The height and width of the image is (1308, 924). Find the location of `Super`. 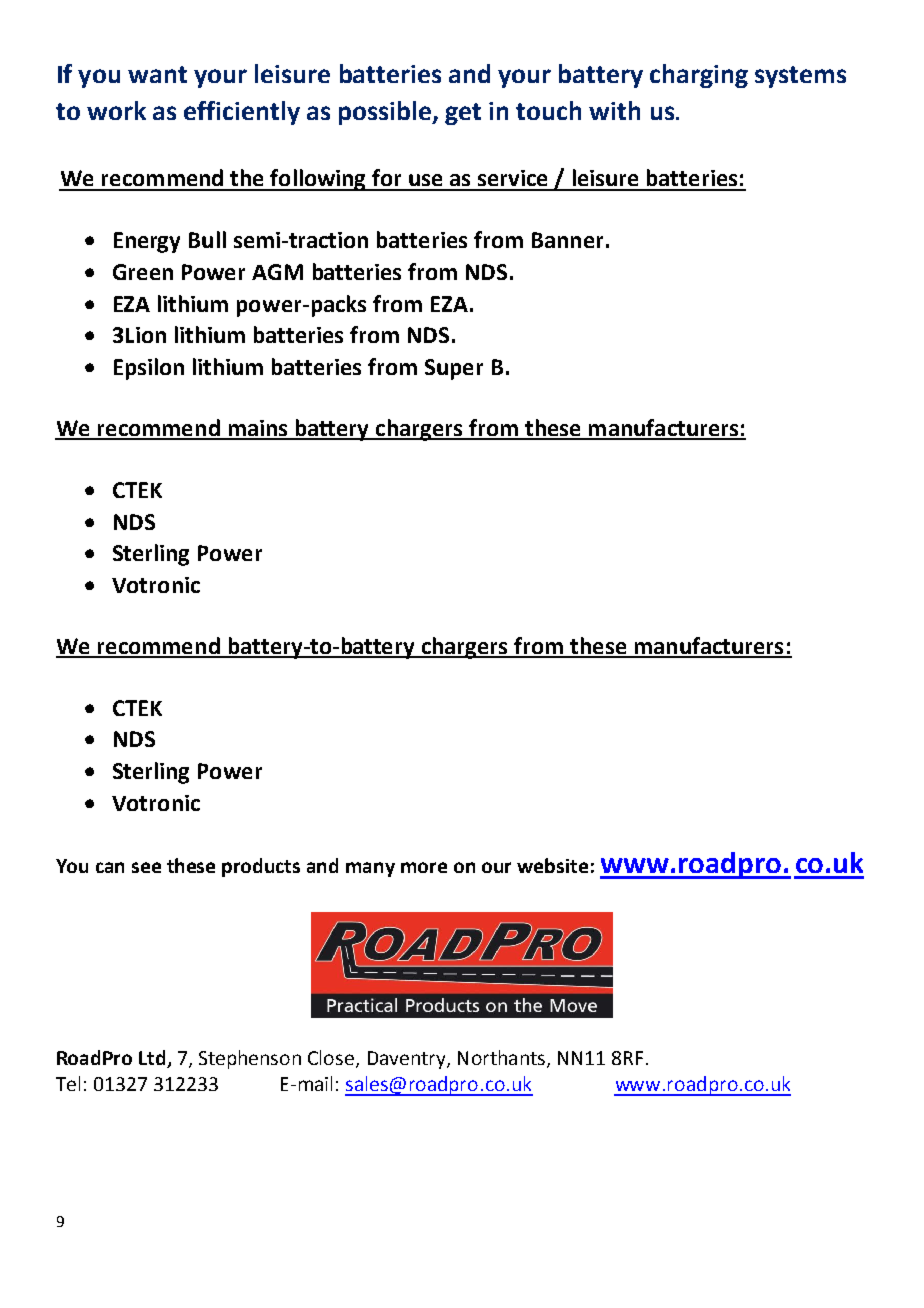

Super is located at coordinates (454, 369).
